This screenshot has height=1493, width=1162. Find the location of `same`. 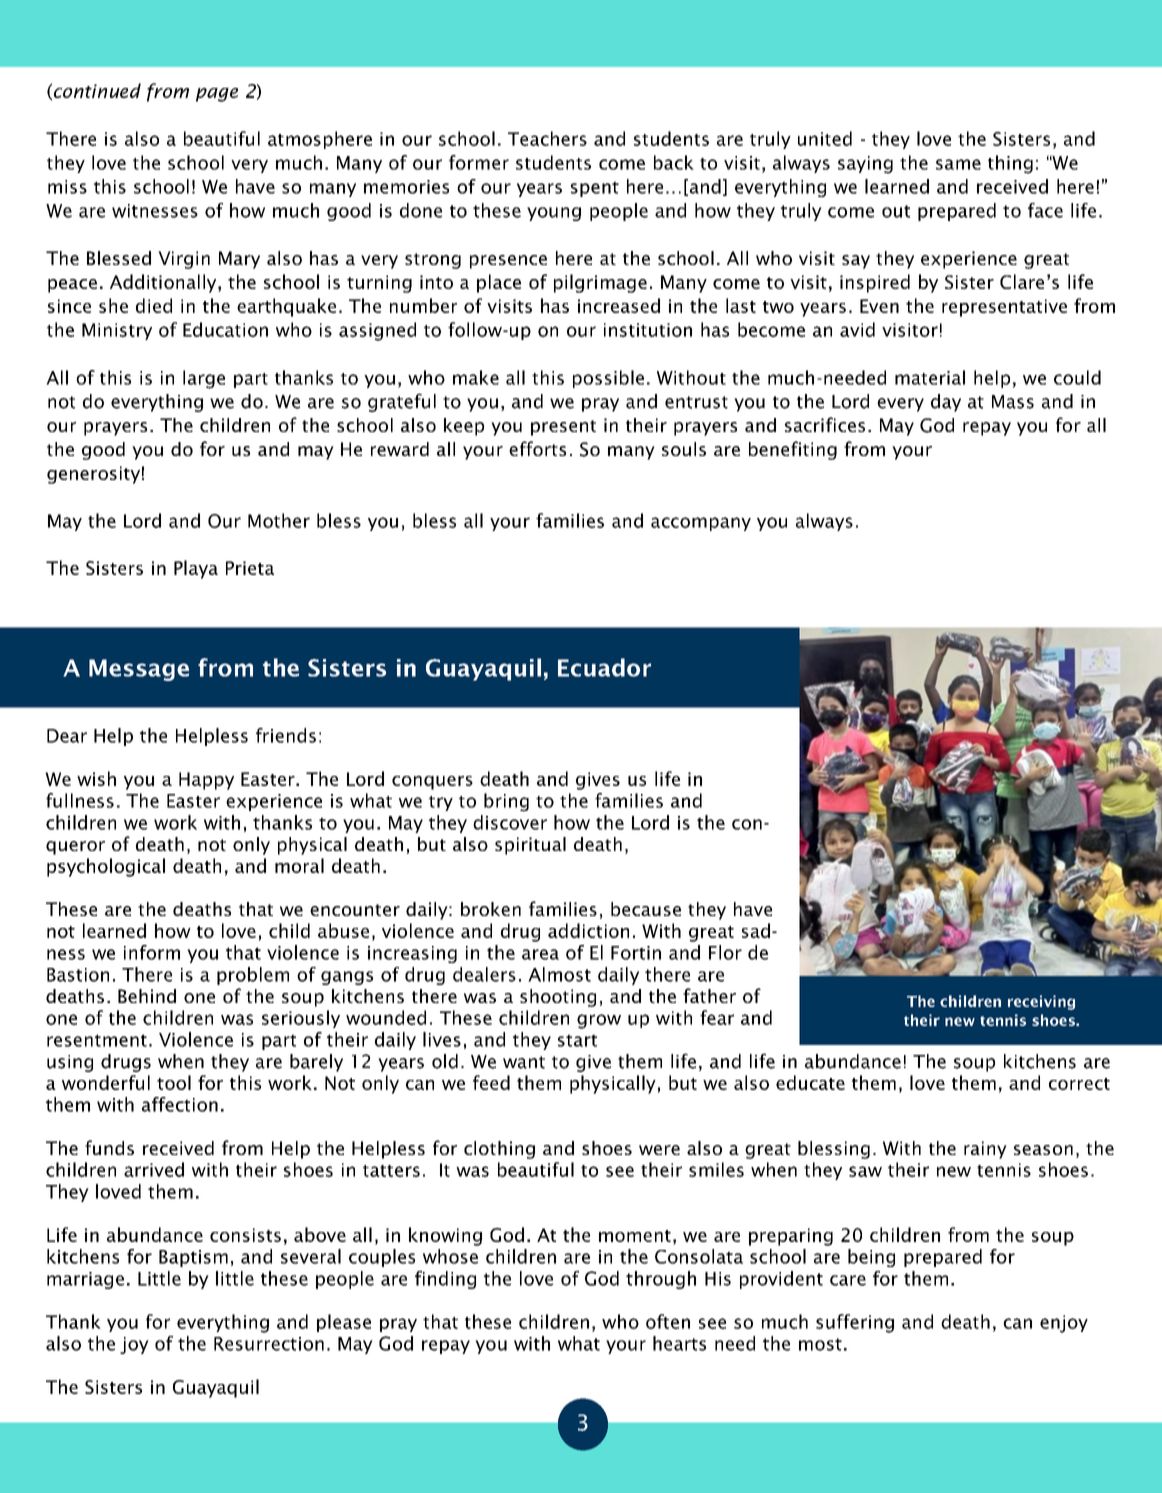

same is located at coordinates (958, 164).
